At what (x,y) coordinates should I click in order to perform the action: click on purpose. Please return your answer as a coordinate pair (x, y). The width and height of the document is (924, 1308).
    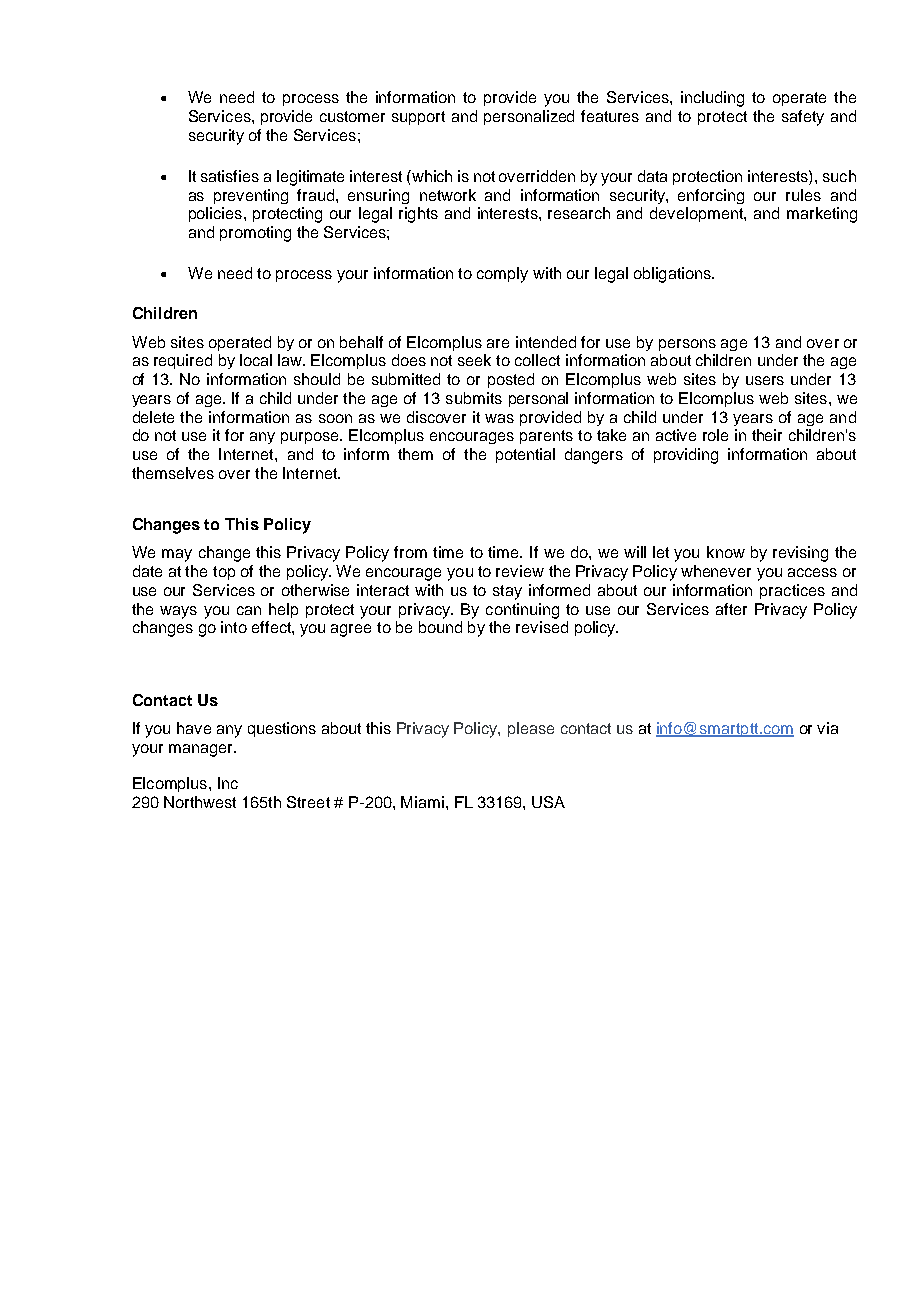
    Looking at the image, I should click on (311, 438).
